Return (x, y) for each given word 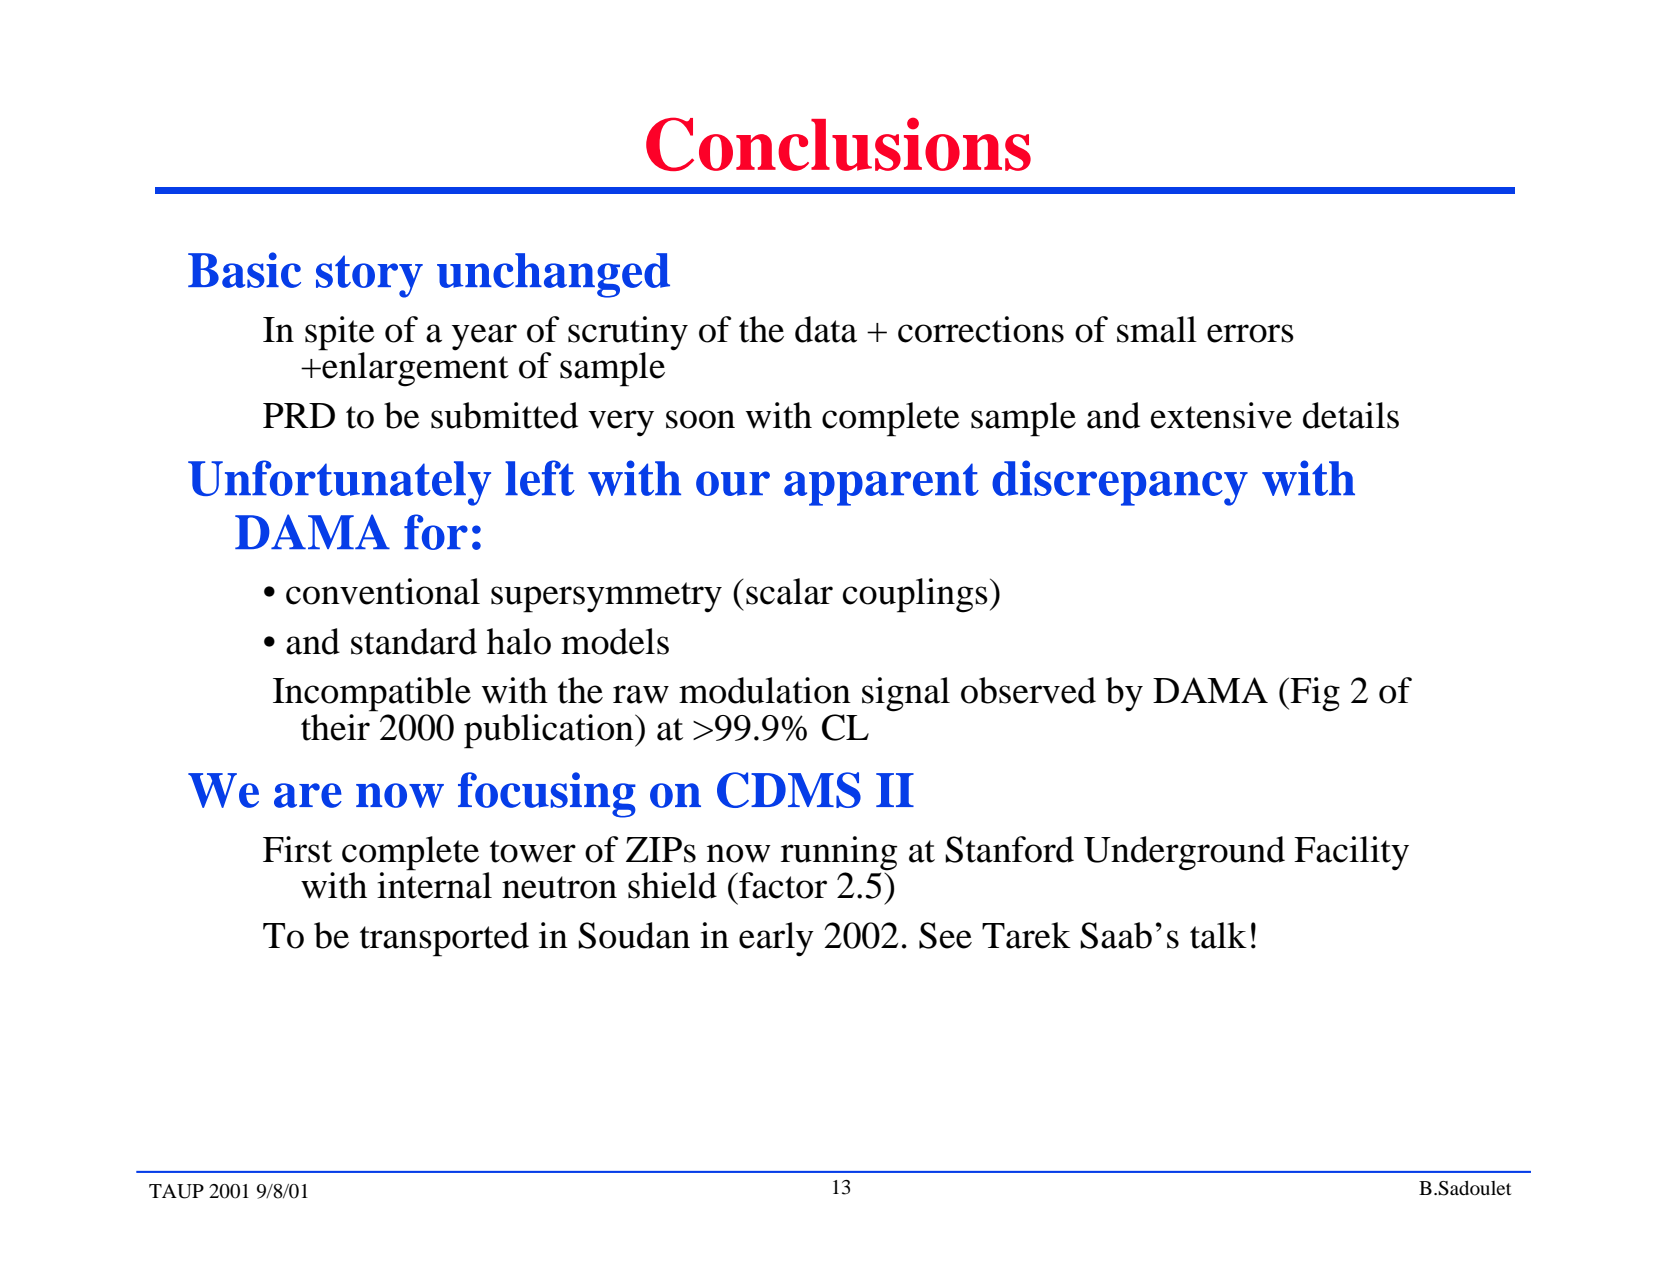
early (776, 939)
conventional (383, 591)
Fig (1314, 694)
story (369, 276)
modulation (765, 690)
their (336, 726)
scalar (789, 591)
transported (444, 939)
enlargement (414, 368)
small (1157, 329)
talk (1218, 935)
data (826, 329)
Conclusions (838, 144)
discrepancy (1120, 483)
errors (1250, 333)
